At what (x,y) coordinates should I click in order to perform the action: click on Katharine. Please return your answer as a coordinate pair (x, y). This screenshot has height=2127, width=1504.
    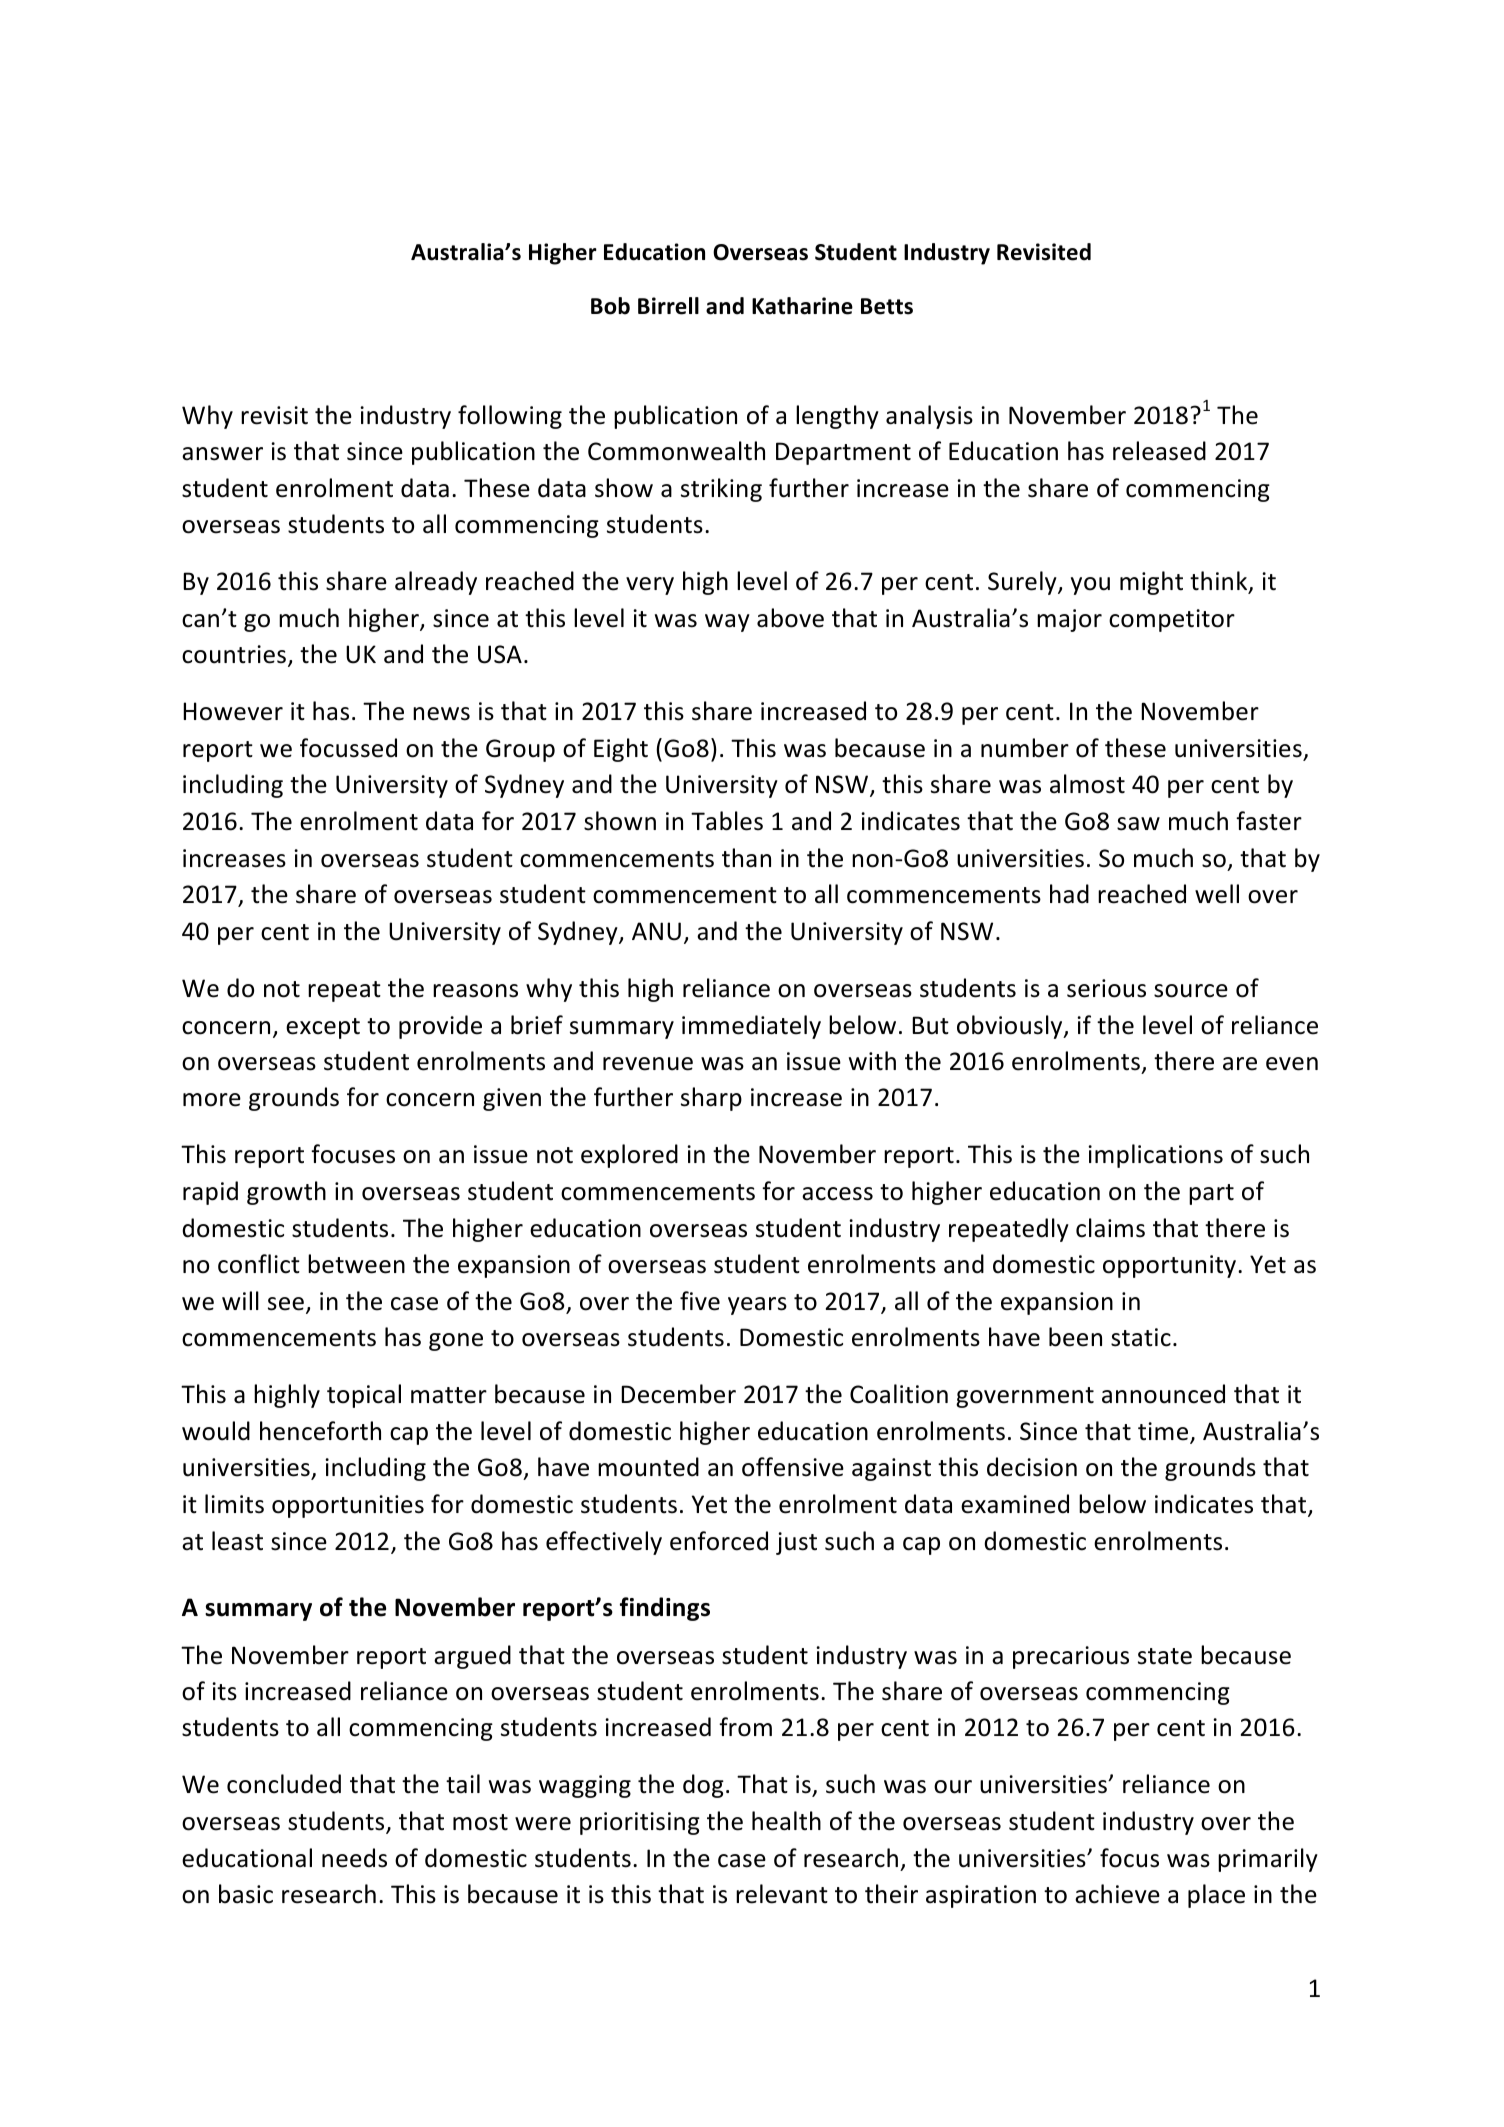
    Looking at the image, I should click on (802, 306).
